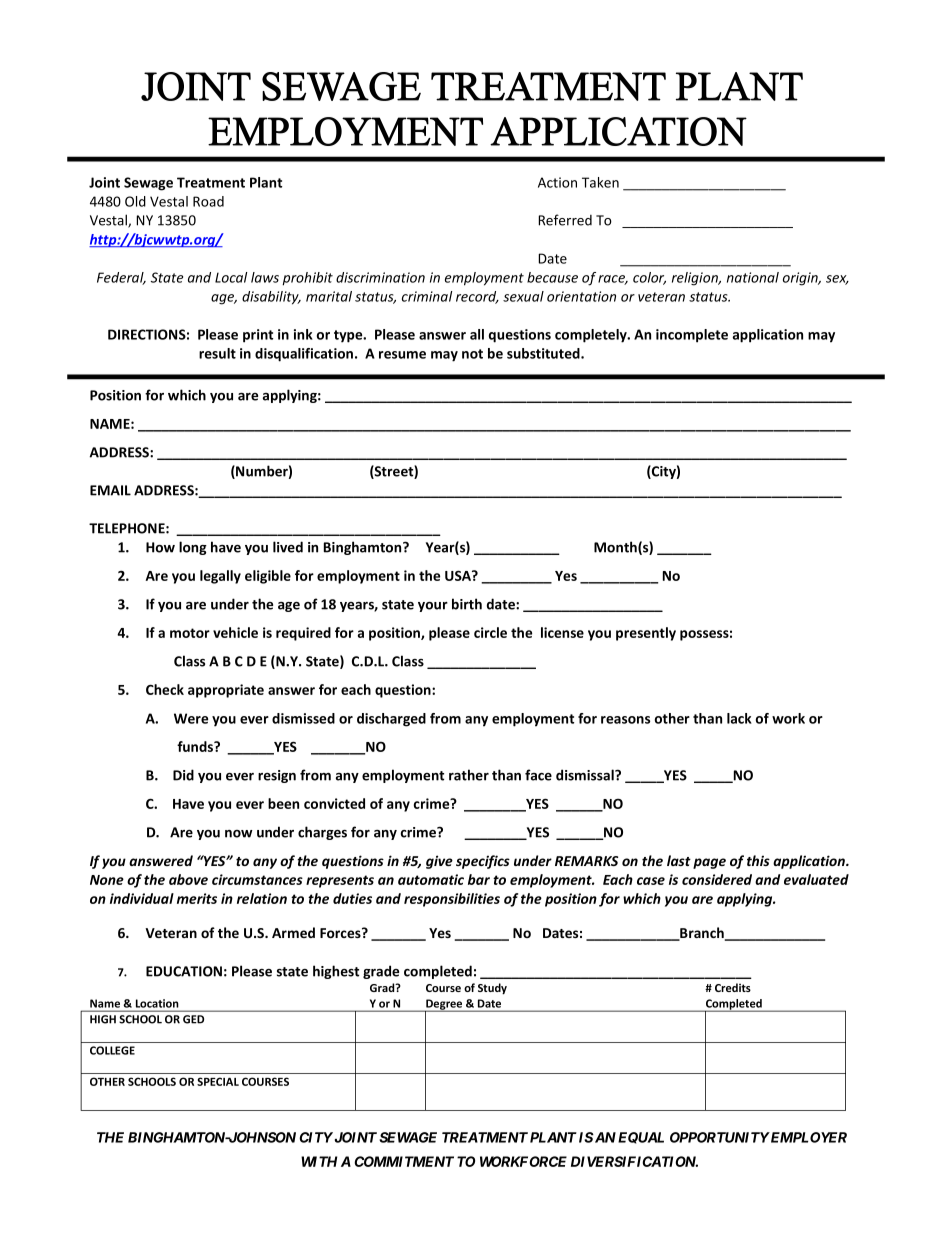 This document has height=1233, width=952. Describe the element at coordinates (239, 834) in the document. I see `now` at that location.
